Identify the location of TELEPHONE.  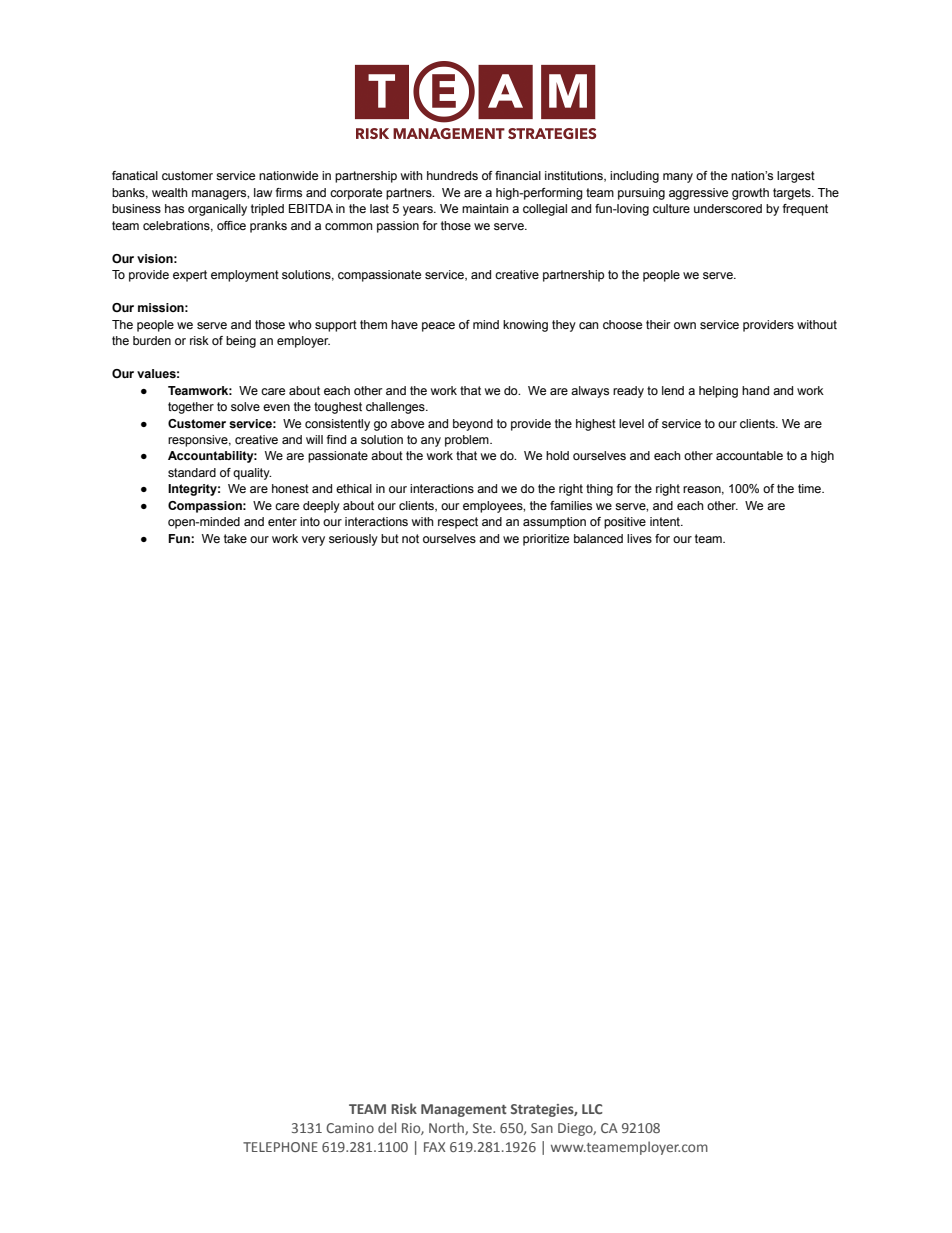
(280, 1147).
